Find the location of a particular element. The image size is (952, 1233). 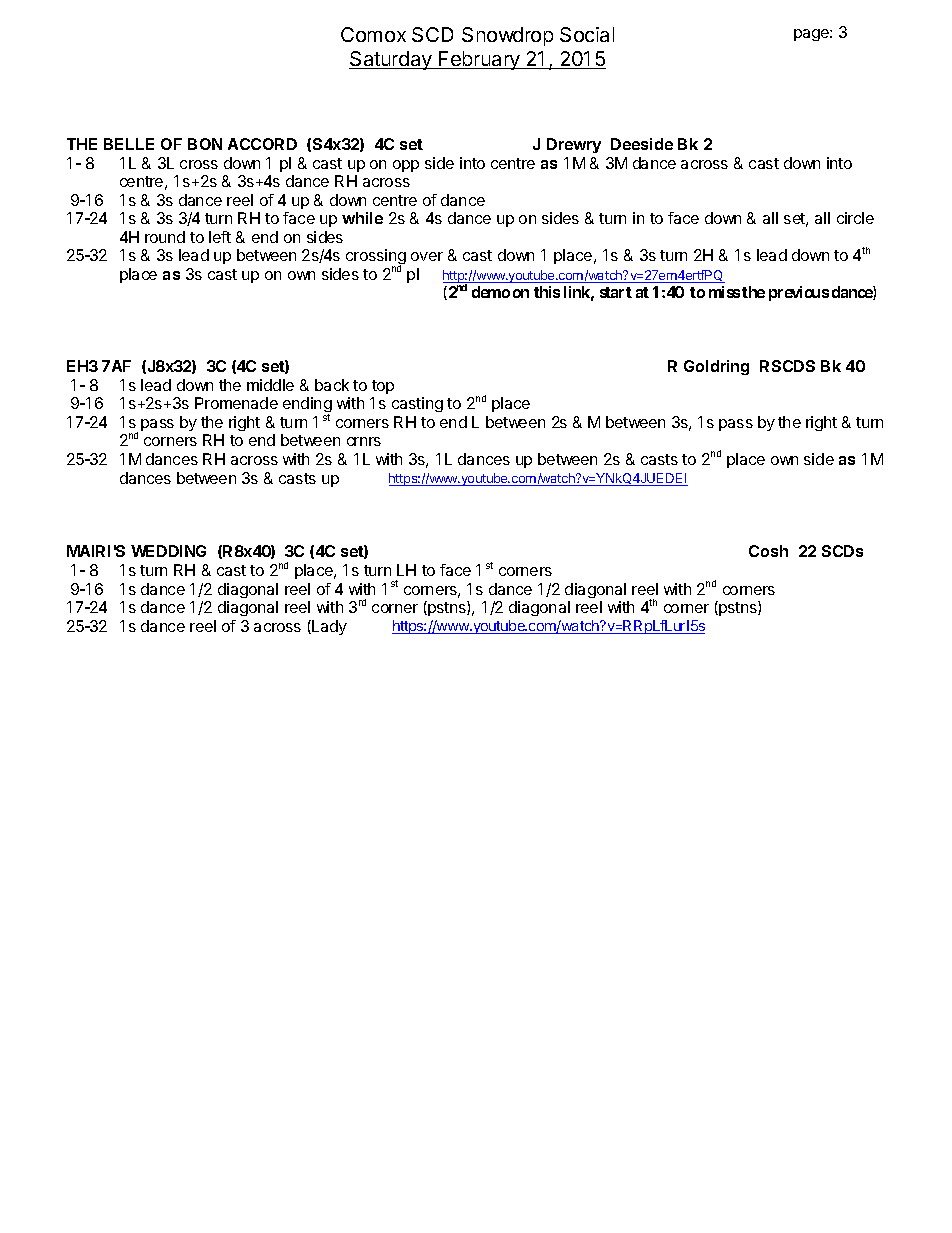

Social is located at coordinates (587, 34).
